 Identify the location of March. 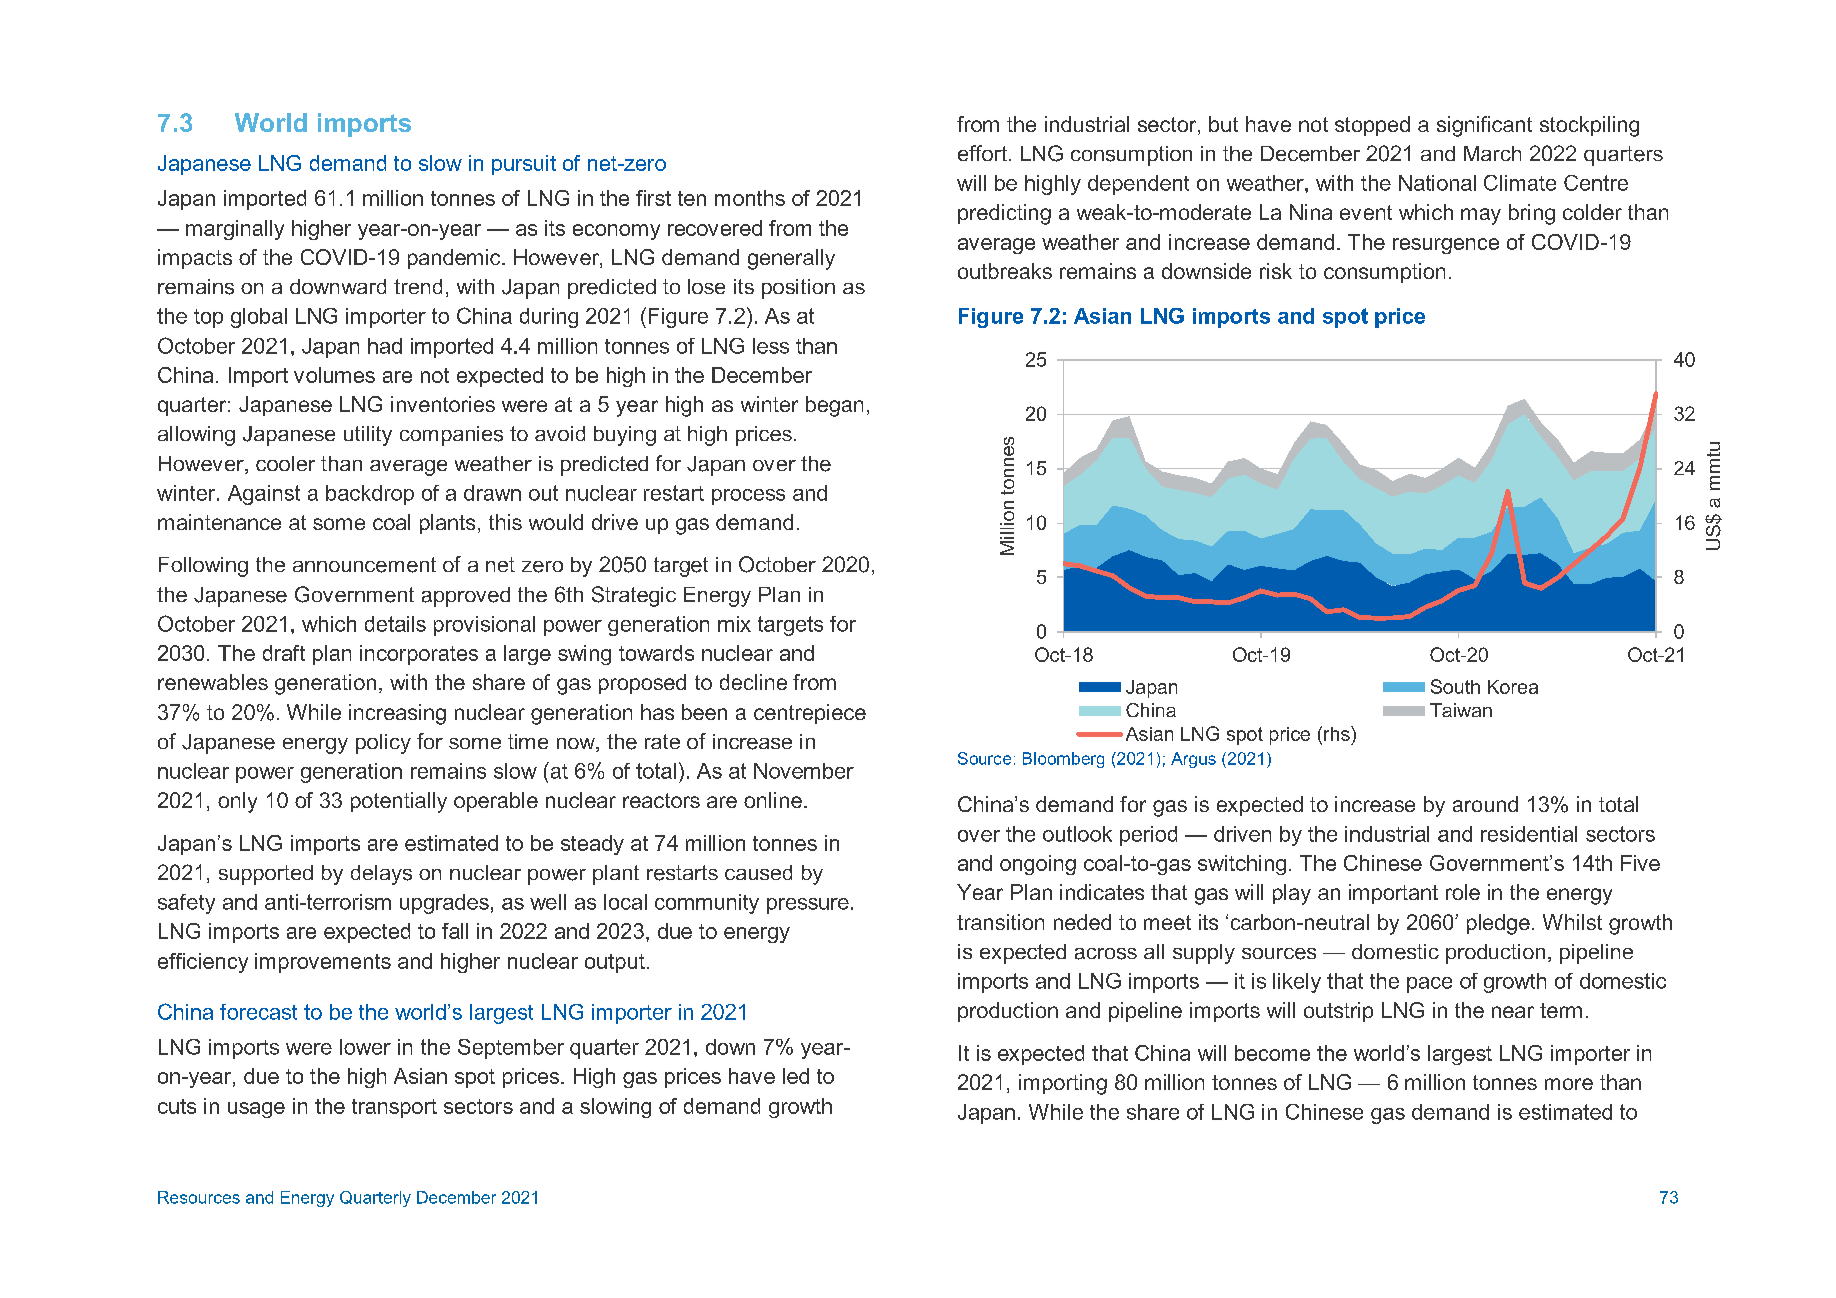
(1492, 153).
